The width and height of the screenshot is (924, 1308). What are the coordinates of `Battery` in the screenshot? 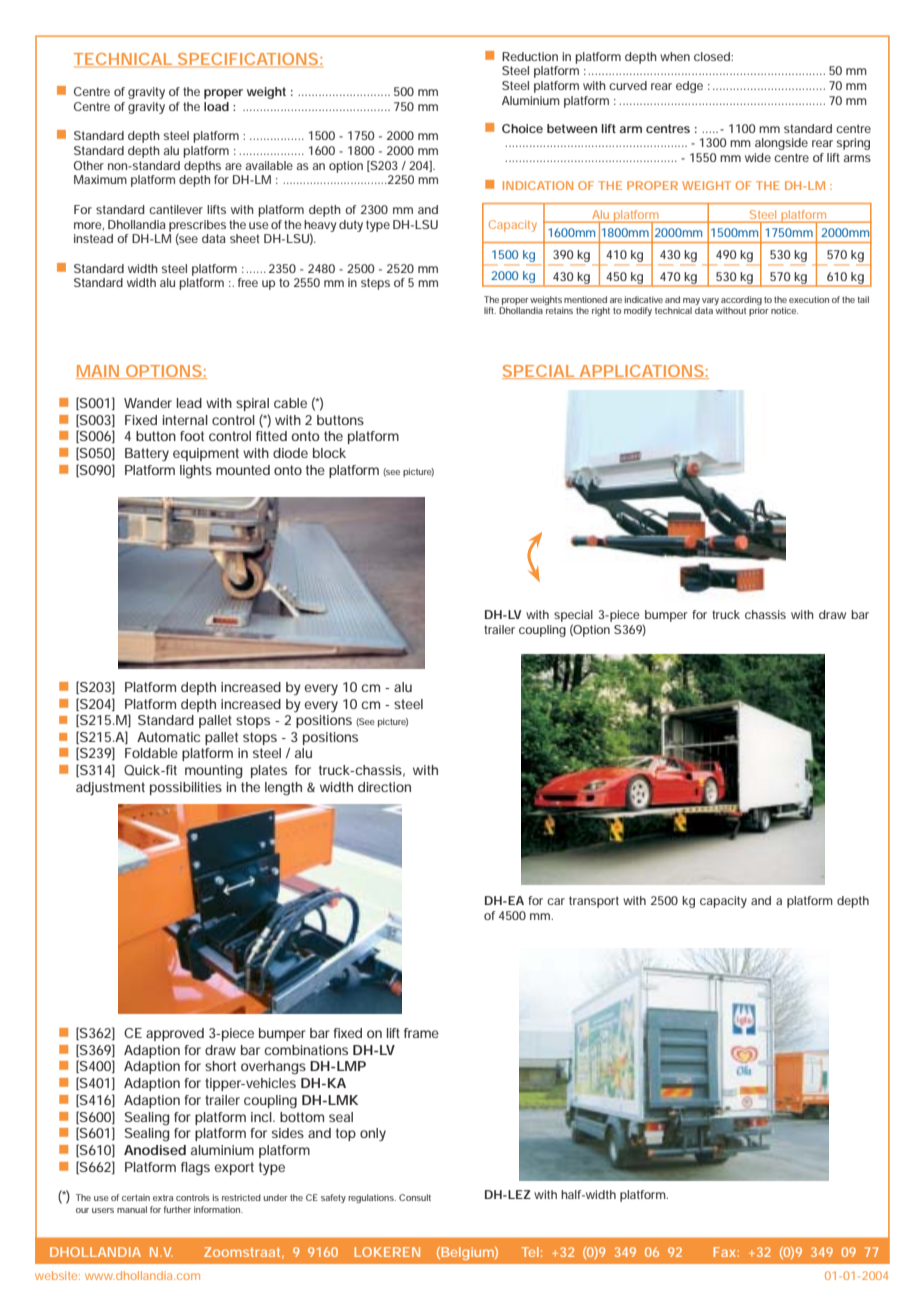 It's located at (147, 455).
